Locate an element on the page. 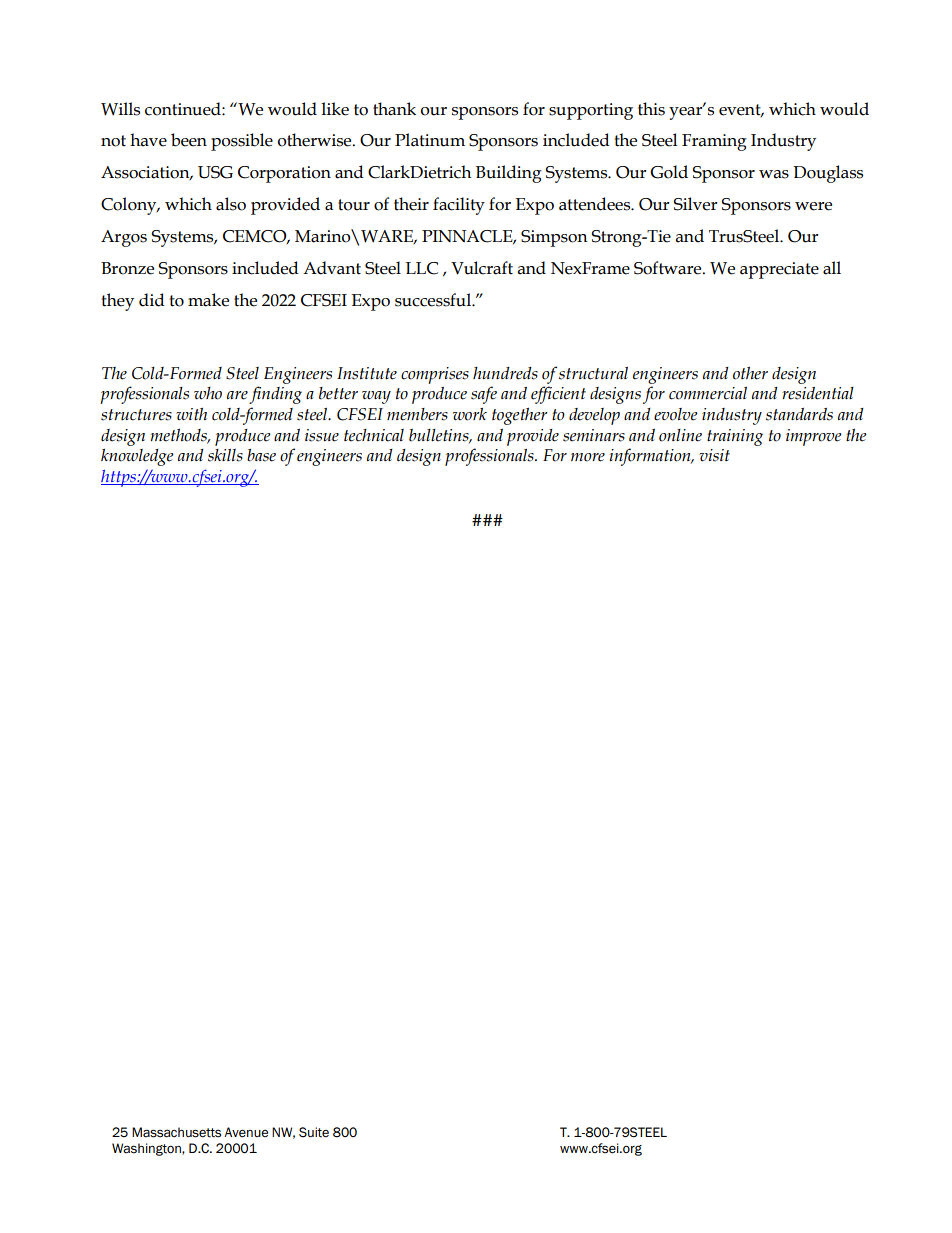  been is located at coordinates (189, 140).
